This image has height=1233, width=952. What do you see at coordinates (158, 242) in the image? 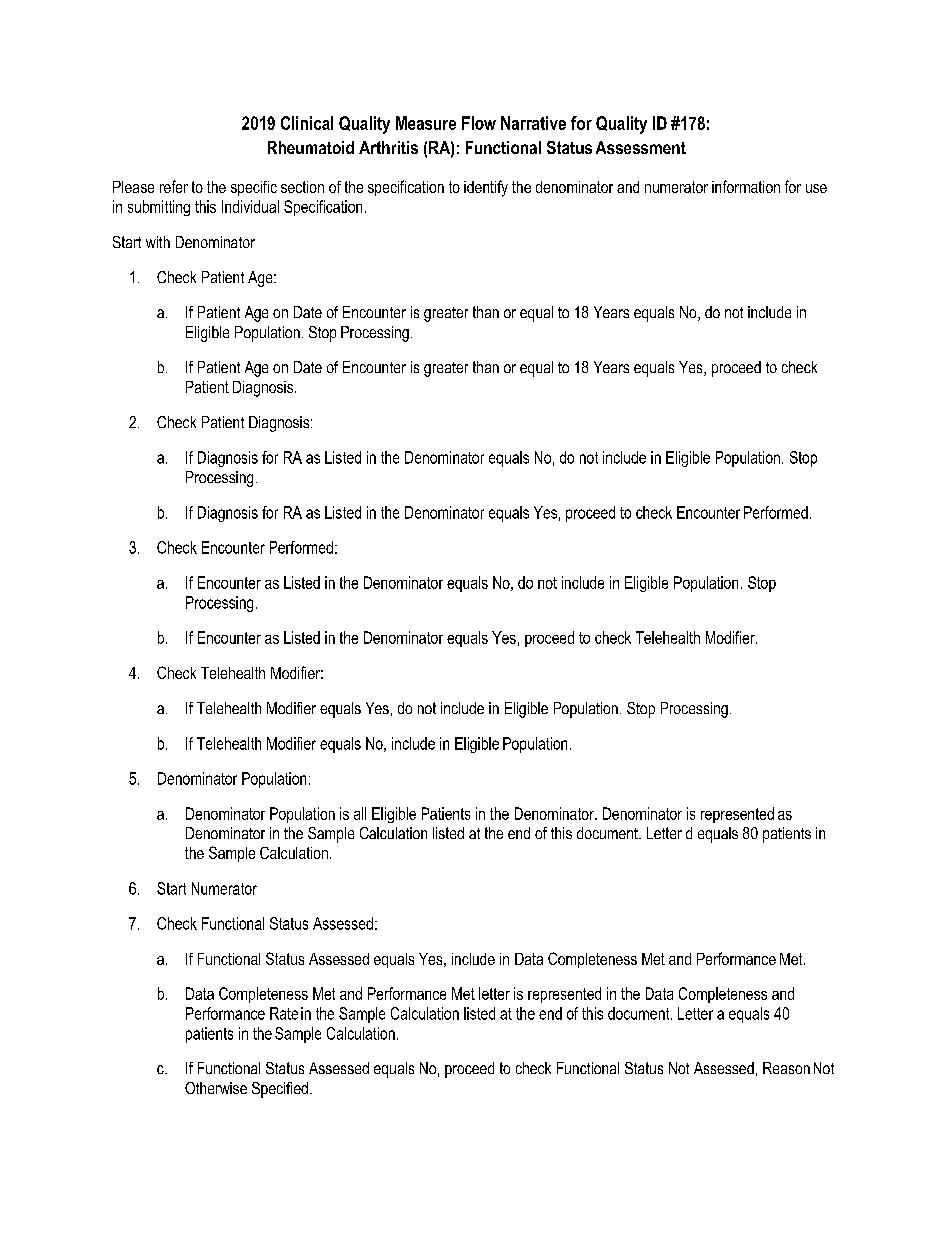
I see `with` at bounding box center [158, 242].
